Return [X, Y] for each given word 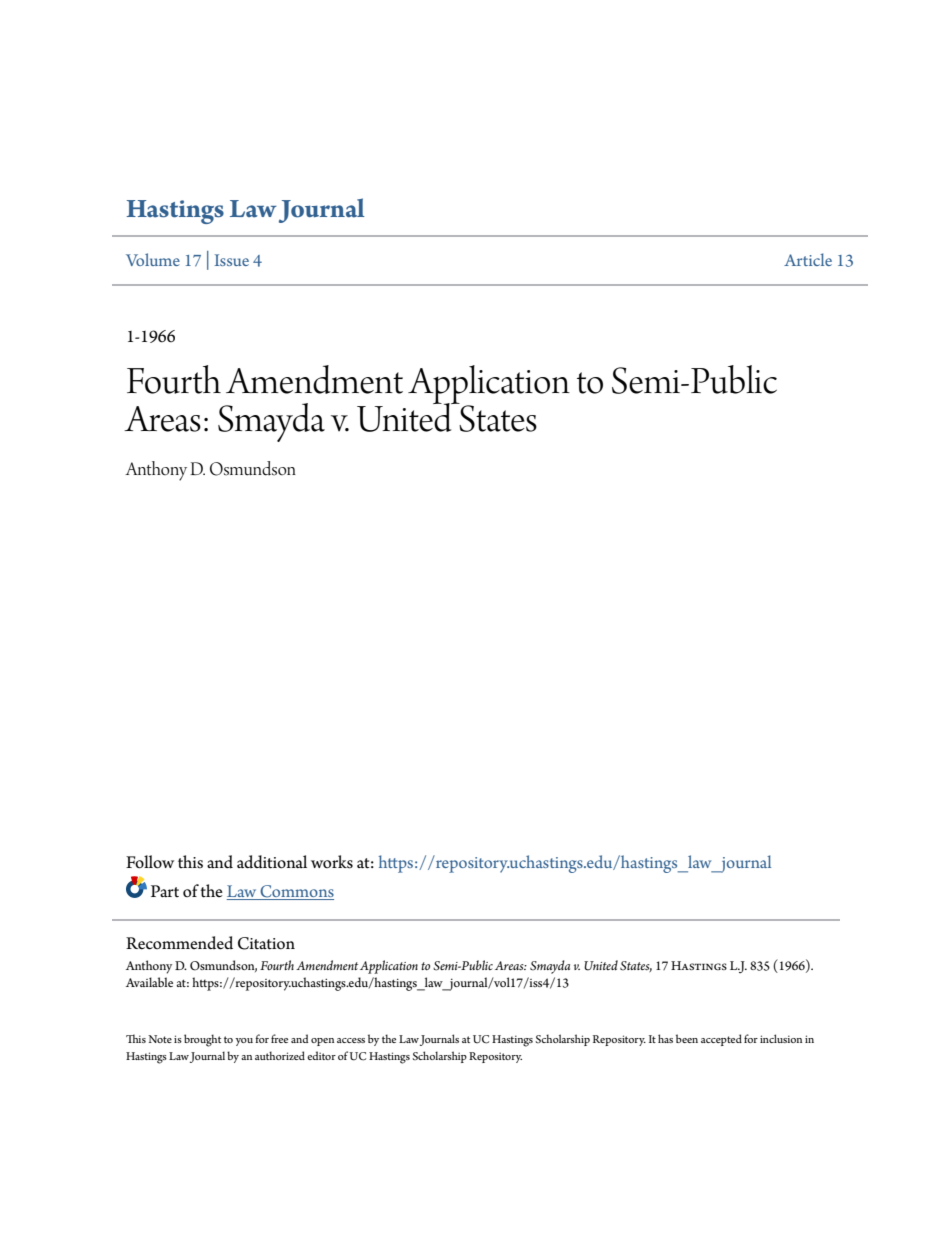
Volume [153, 259]
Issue [232, 260]
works [332, 862]
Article [808, 259]
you [244, 1042]
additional [272, 862]
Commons [296, 892]
